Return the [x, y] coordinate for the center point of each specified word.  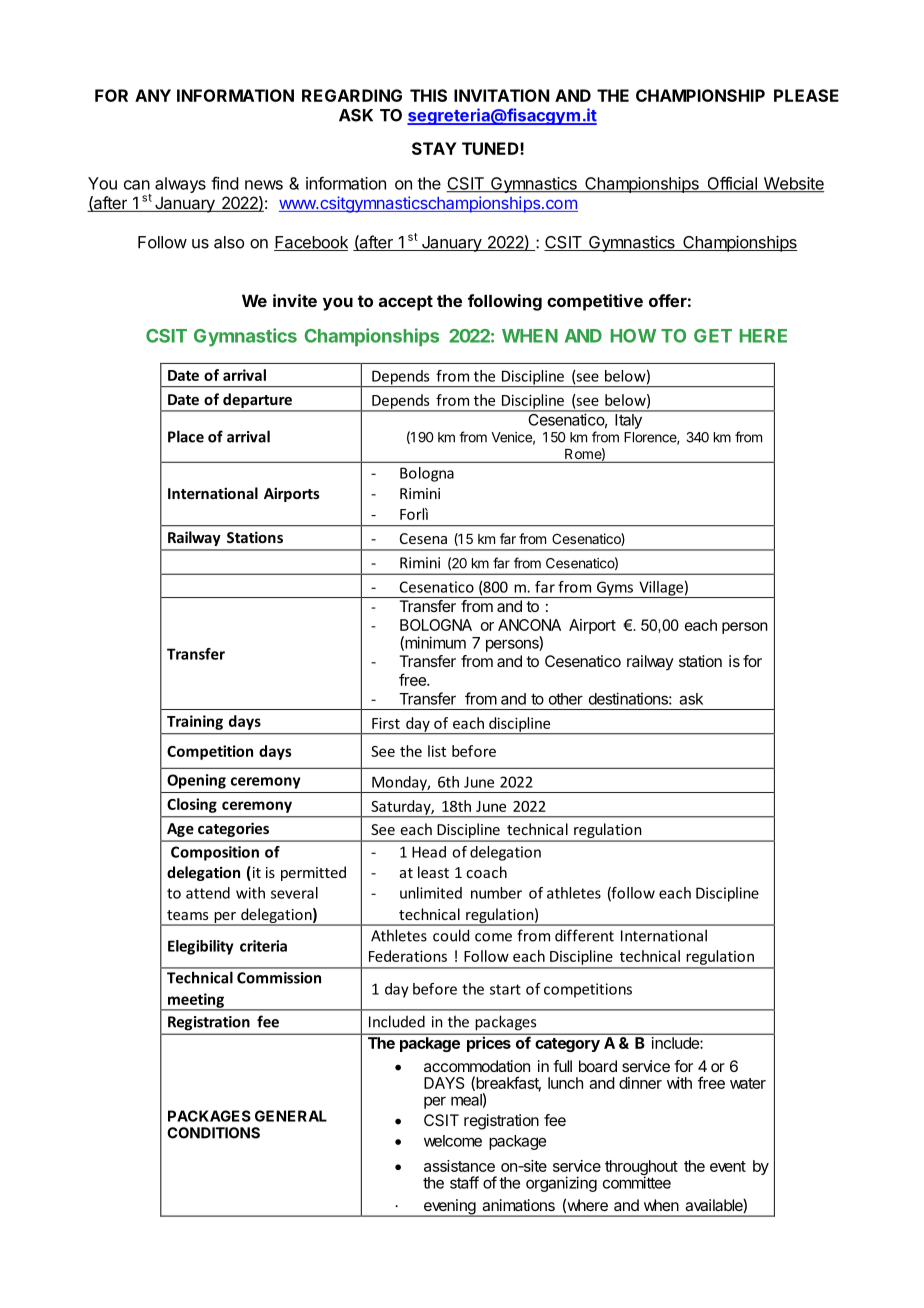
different [584, 935]
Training [195, 722]
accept [406, 303]
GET [713, 336]
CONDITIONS [213, 1133]
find [225, 183]
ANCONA [529, 625]
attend [208, 893]
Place [186, 436]
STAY [434, 148]
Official [732, 184]
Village [661, 589]
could [451, 935]
